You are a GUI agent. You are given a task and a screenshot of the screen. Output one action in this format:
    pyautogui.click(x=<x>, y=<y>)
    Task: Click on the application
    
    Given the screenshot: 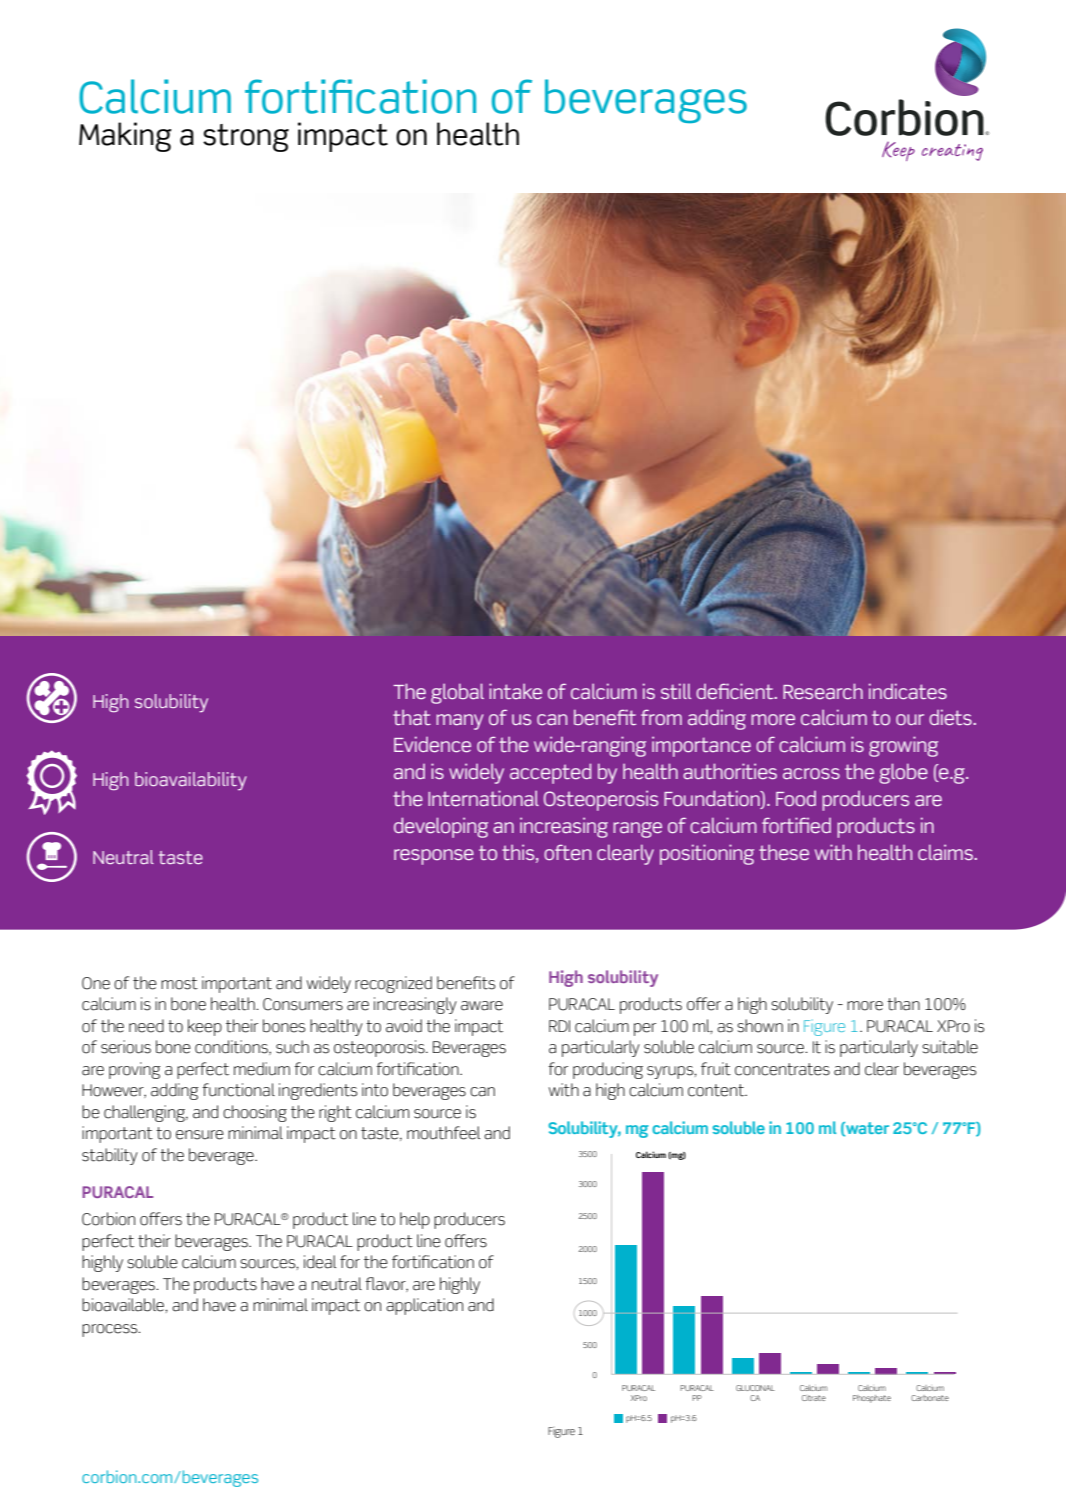 What is the action you would take?
    pyautogui.click(x=424, y=1306)
